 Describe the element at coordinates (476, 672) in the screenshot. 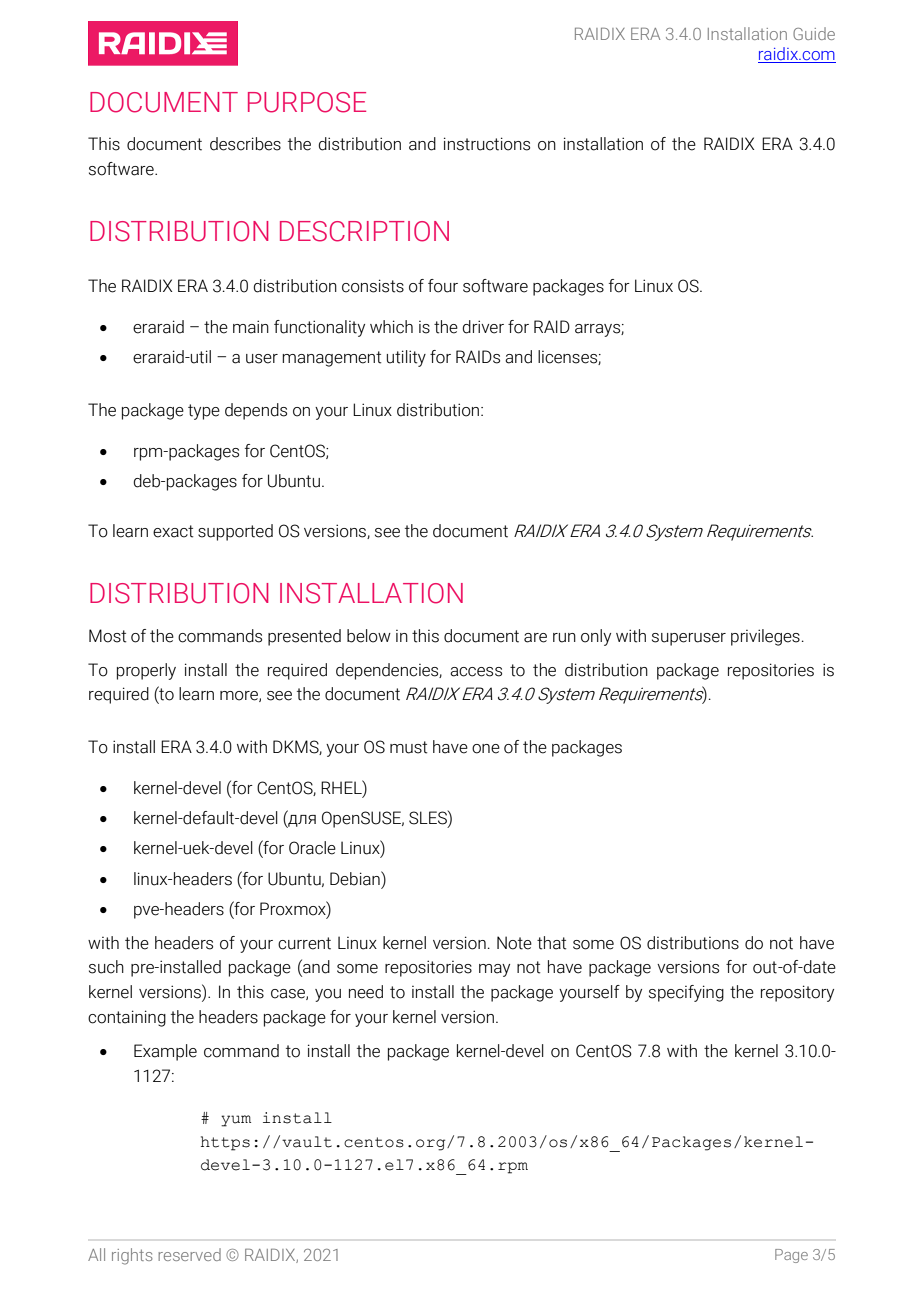

I see `access` at that location.
